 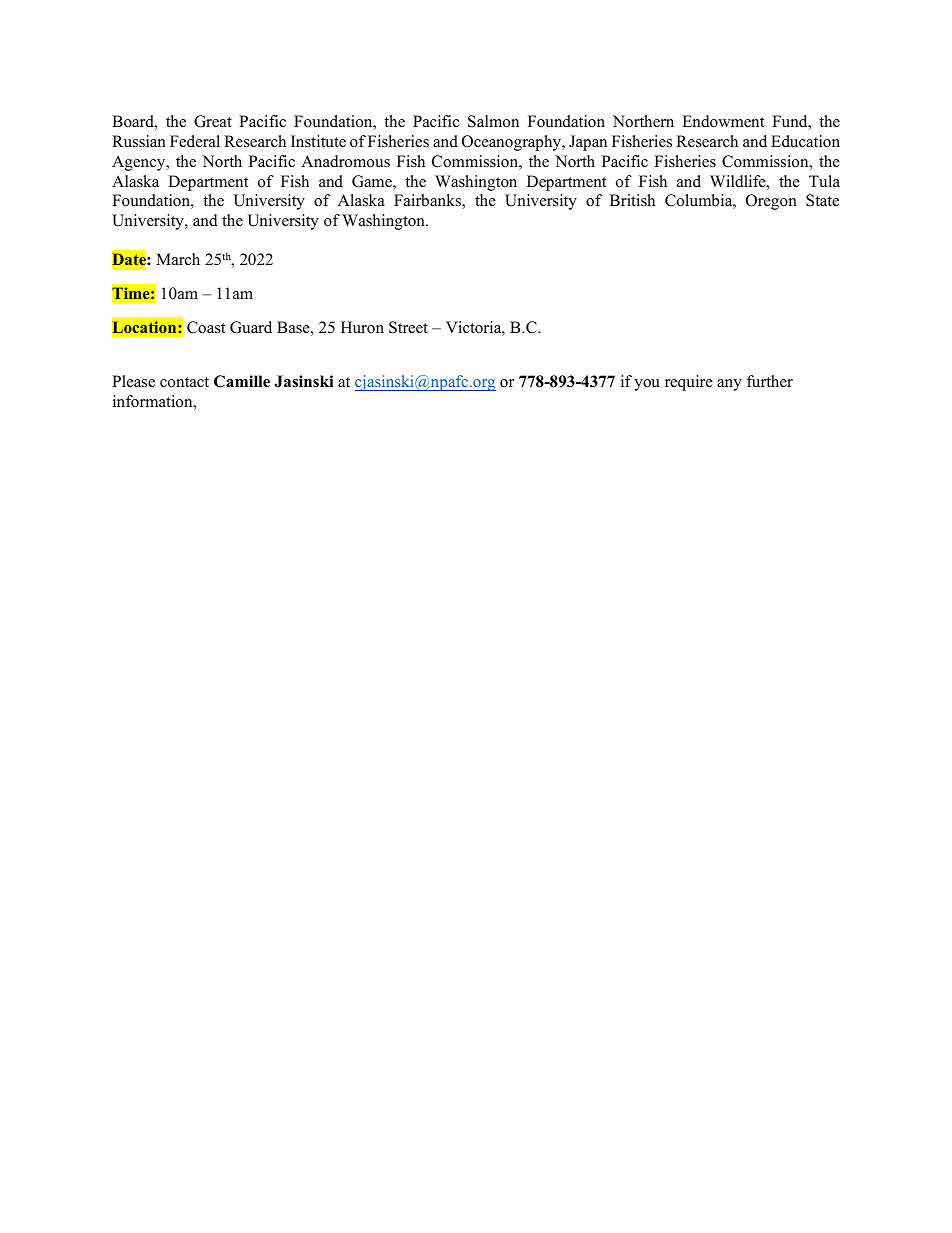 I want to click on Street, so click(x=408, y=327).
